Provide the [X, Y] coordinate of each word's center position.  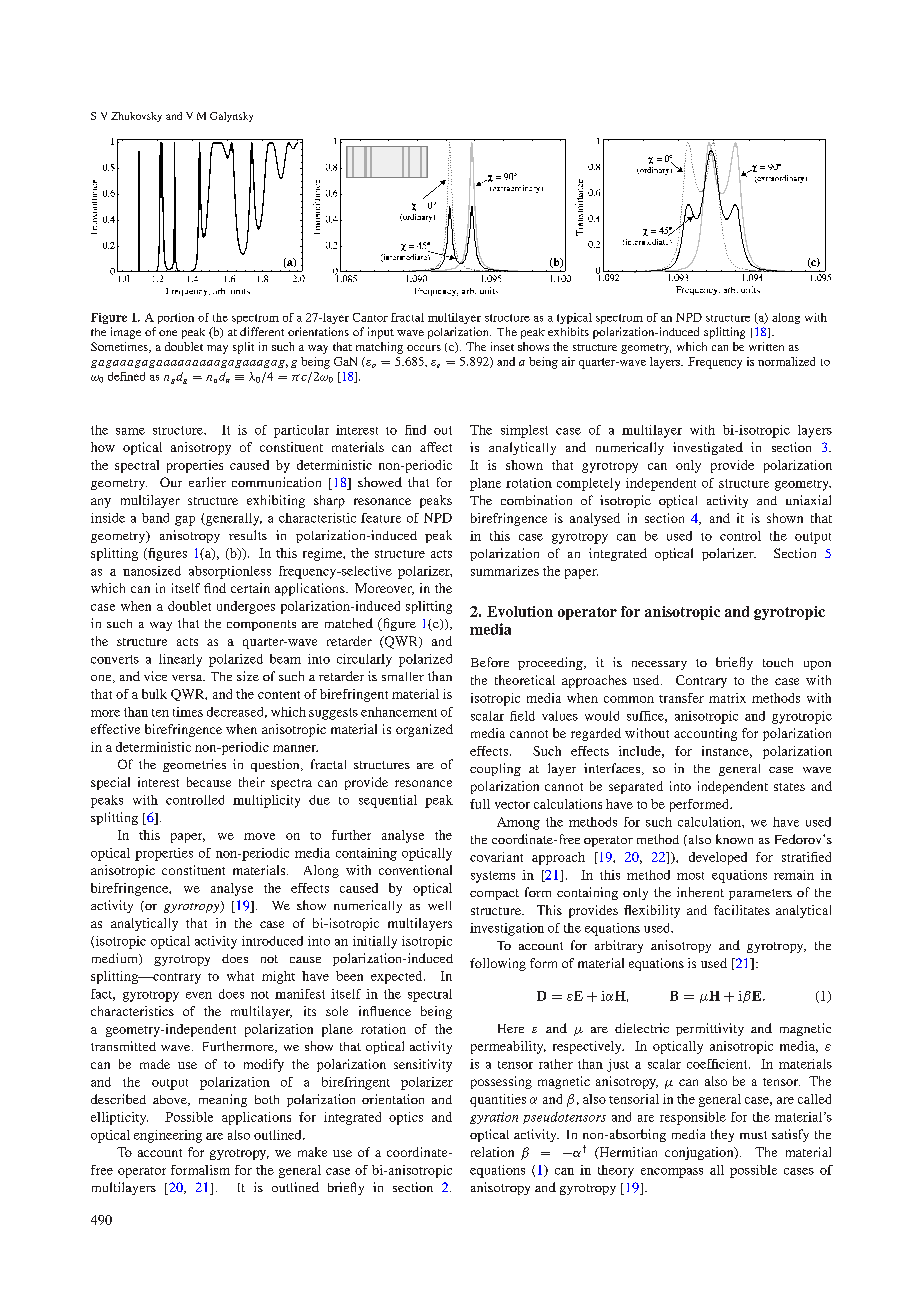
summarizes [505, 571]
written [766, 346]
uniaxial [808, 500]
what [240, 976]
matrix [727, 698]
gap [185, 521]
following [498, 964]
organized [424, 730]
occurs [424, 348]
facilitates [742, 910]
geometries [194, 765]
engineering [168, 1136]
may [217, 349]
